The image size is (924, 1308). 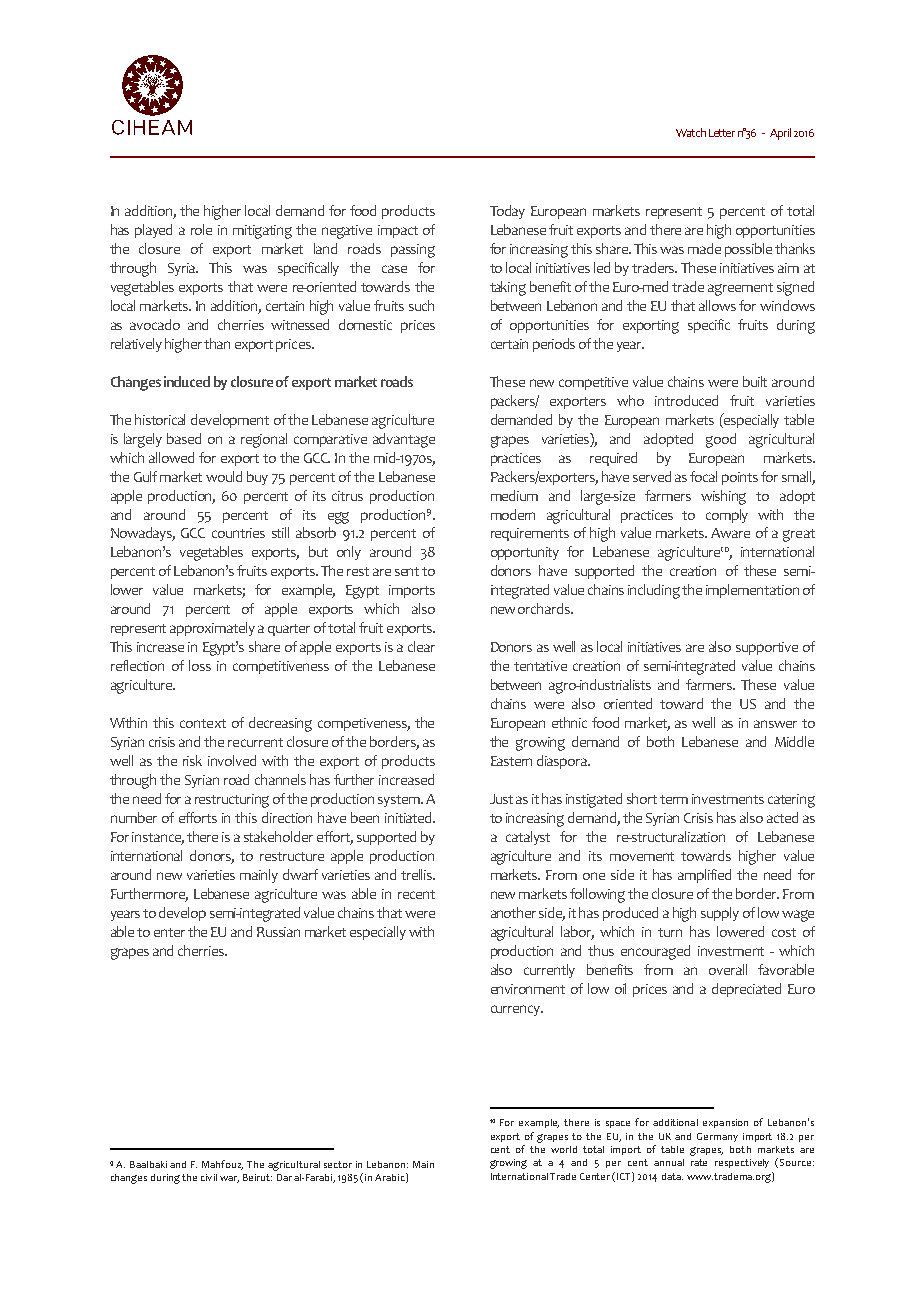 I want to click on Today, so click(x=507, y=212).
